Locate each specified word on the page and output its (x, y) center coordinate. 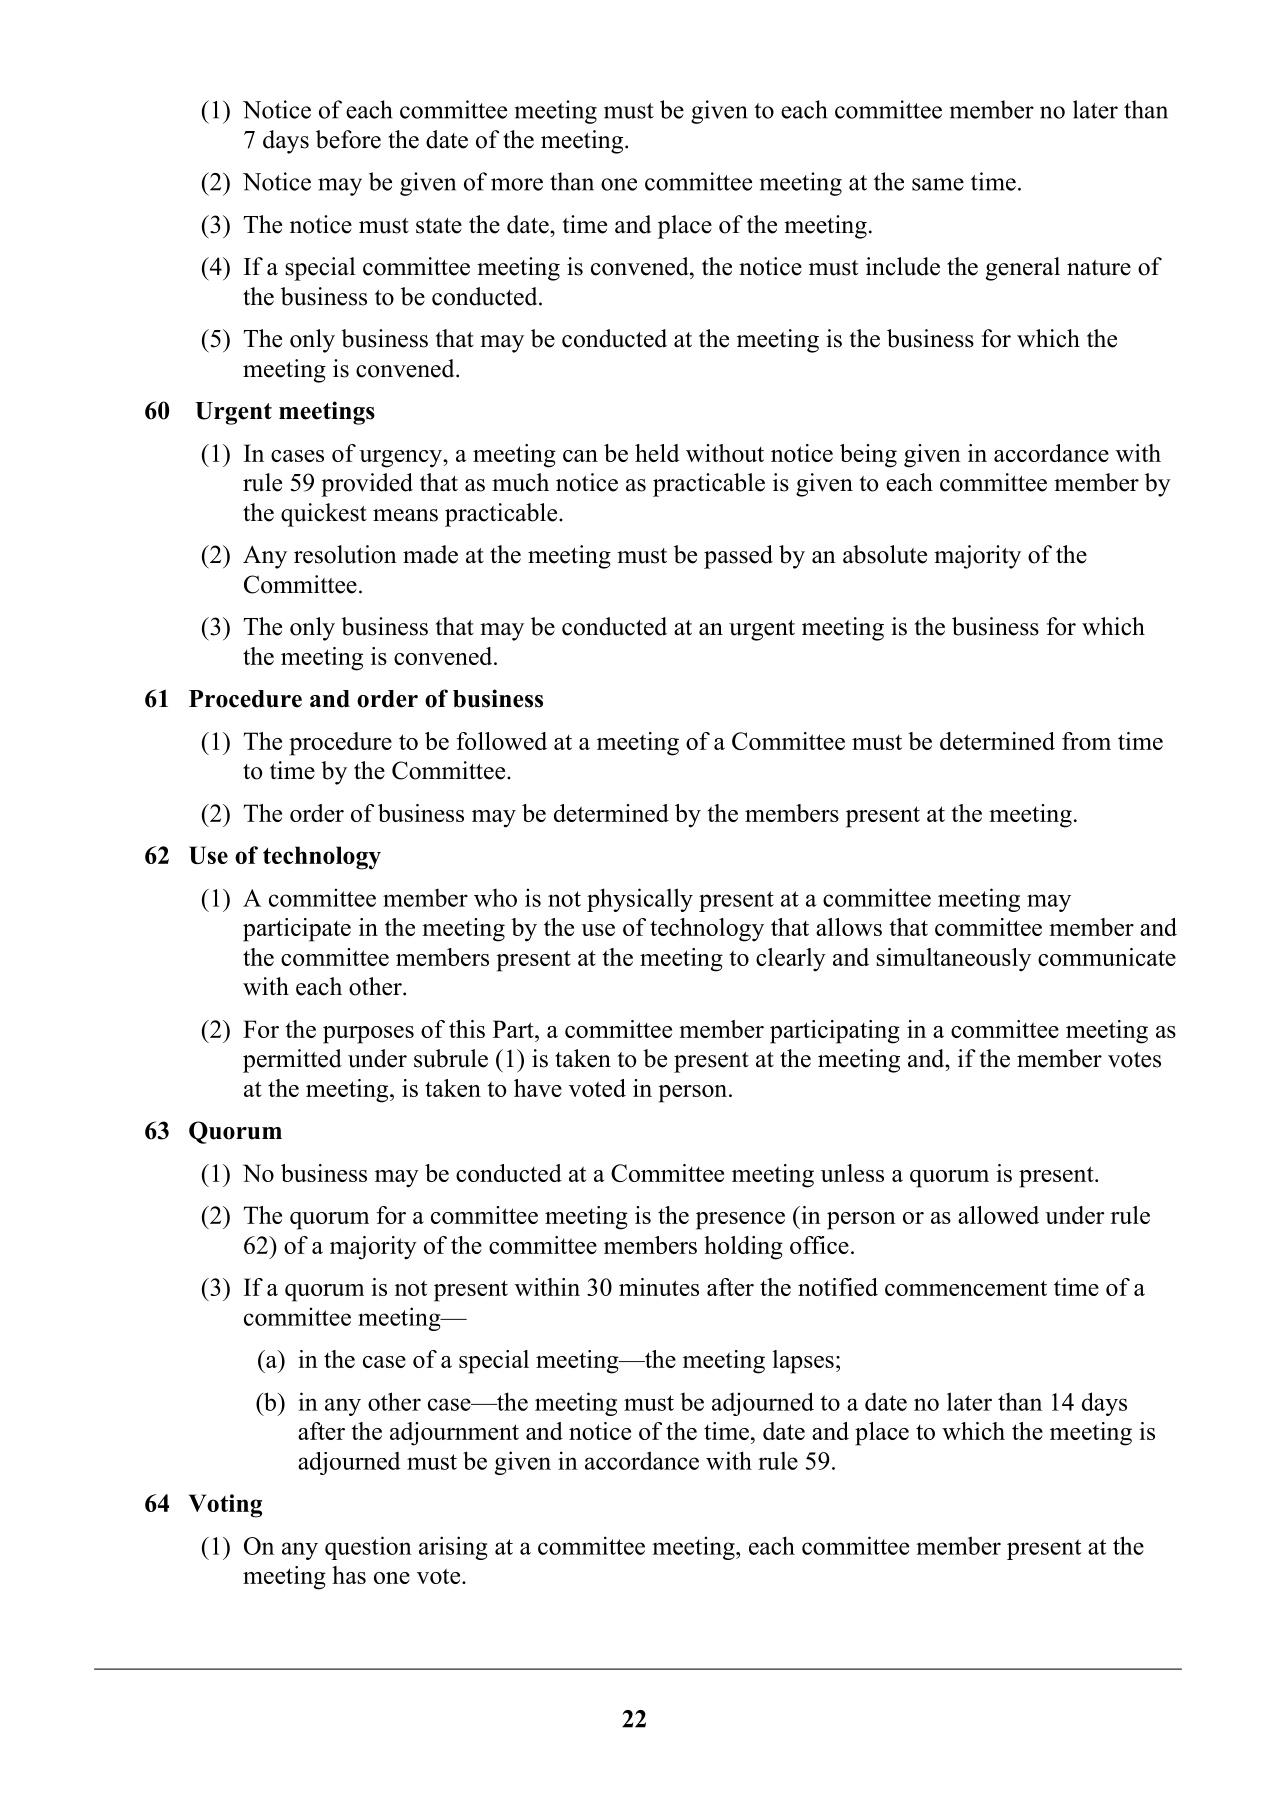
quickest (324, 515)
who (495, 897)
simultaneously (953, 960)
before (348, 139)
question (368, 1548)
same (938, 184)
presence (740, 1221)
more (517, 184)
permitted (292, 1061)
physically (640, 900)
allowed (998, 1215)
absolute (885, 554)
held (657, 453)
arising (453, 1548)
